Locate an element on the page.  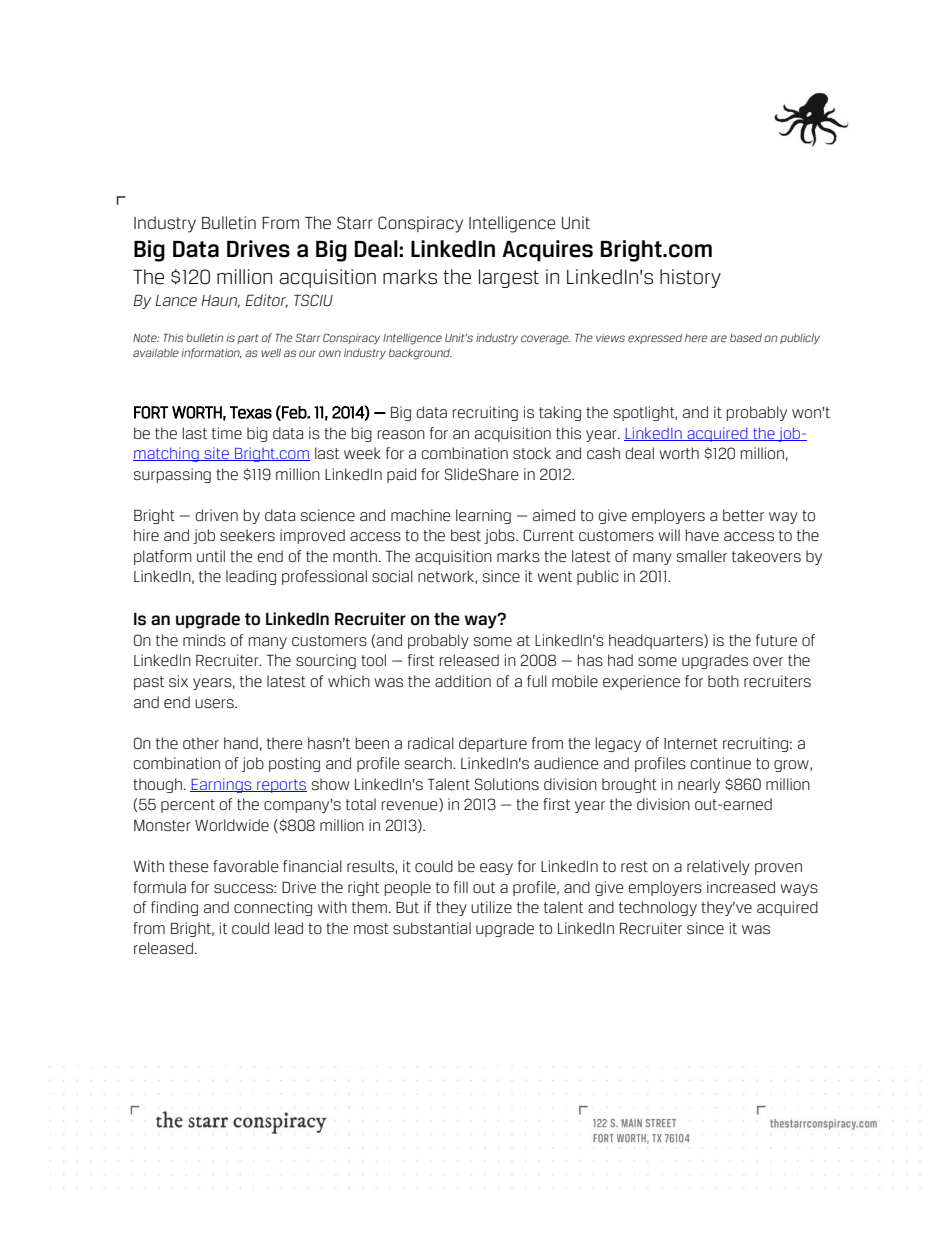
connecting is located at coordinates (273, 908).
